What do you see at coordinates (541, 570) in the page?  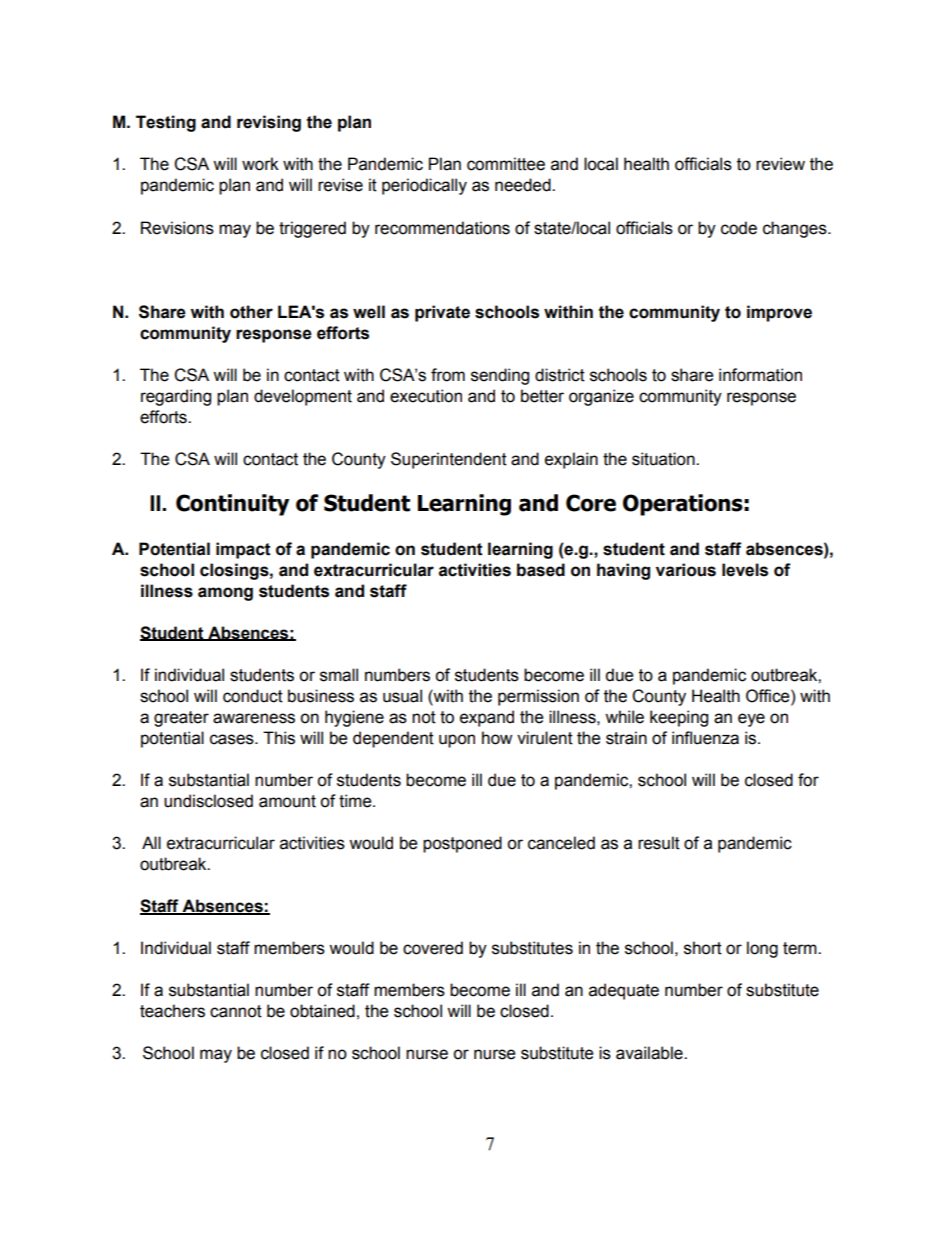 I see `based` at bounding box center [541, 570].
